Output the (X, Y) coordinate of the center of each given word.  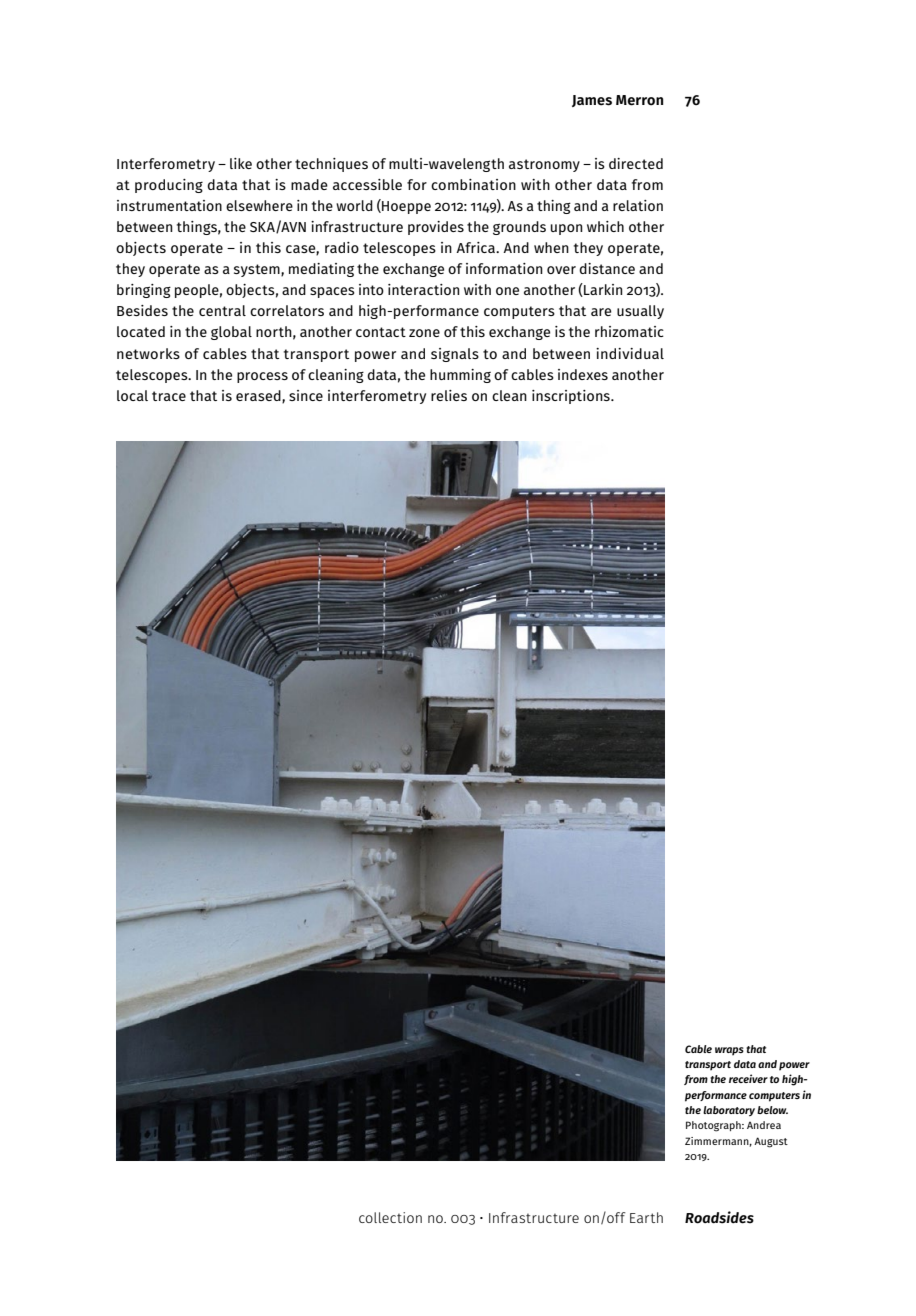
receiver (748, 1078)
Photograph (714, 1126)
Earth (646, 1217)
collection (390, 1217)
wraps (729, 1051)
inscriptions (572, 397)
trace (169, 396)
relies (449, 395)
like (241, 163)
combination (473, 184)
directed (636, 163)
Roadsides (719, 1217)
